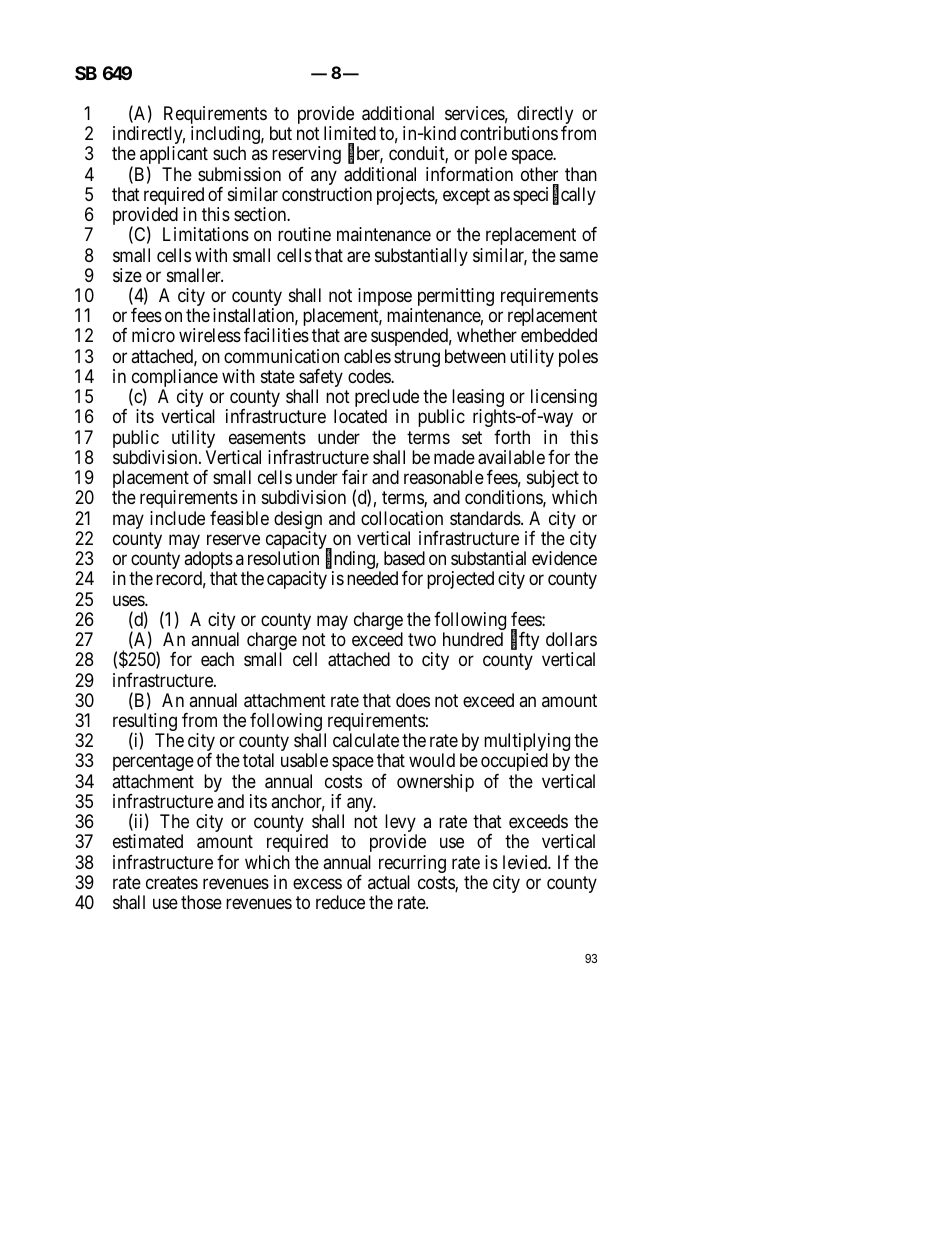 This screenshot has width=952, height=1233. What do you see at coordinates (340, 902) in the screenshot?
I see `reduce` at bounding box center [340, 902].
